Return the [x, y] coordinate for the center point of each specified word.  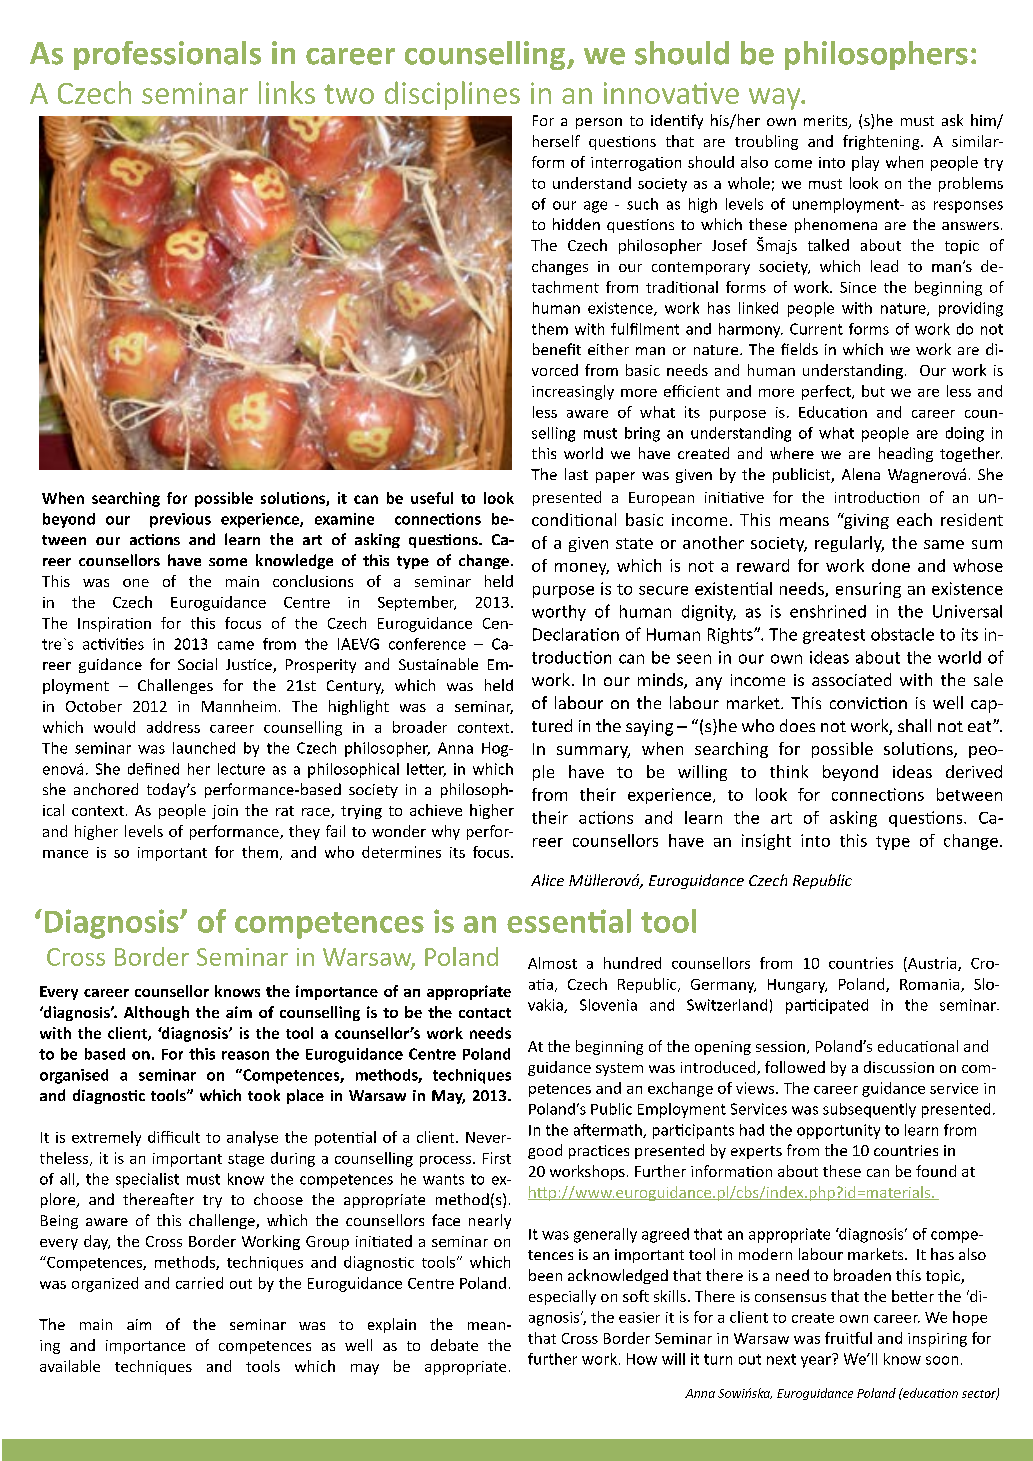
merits [827, 122]
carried [199, 1283]
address [173, 727]
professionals [167, 55]
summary [593, 752]
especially [562, 1297]
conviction [868, 703]
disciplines [452, 95]
